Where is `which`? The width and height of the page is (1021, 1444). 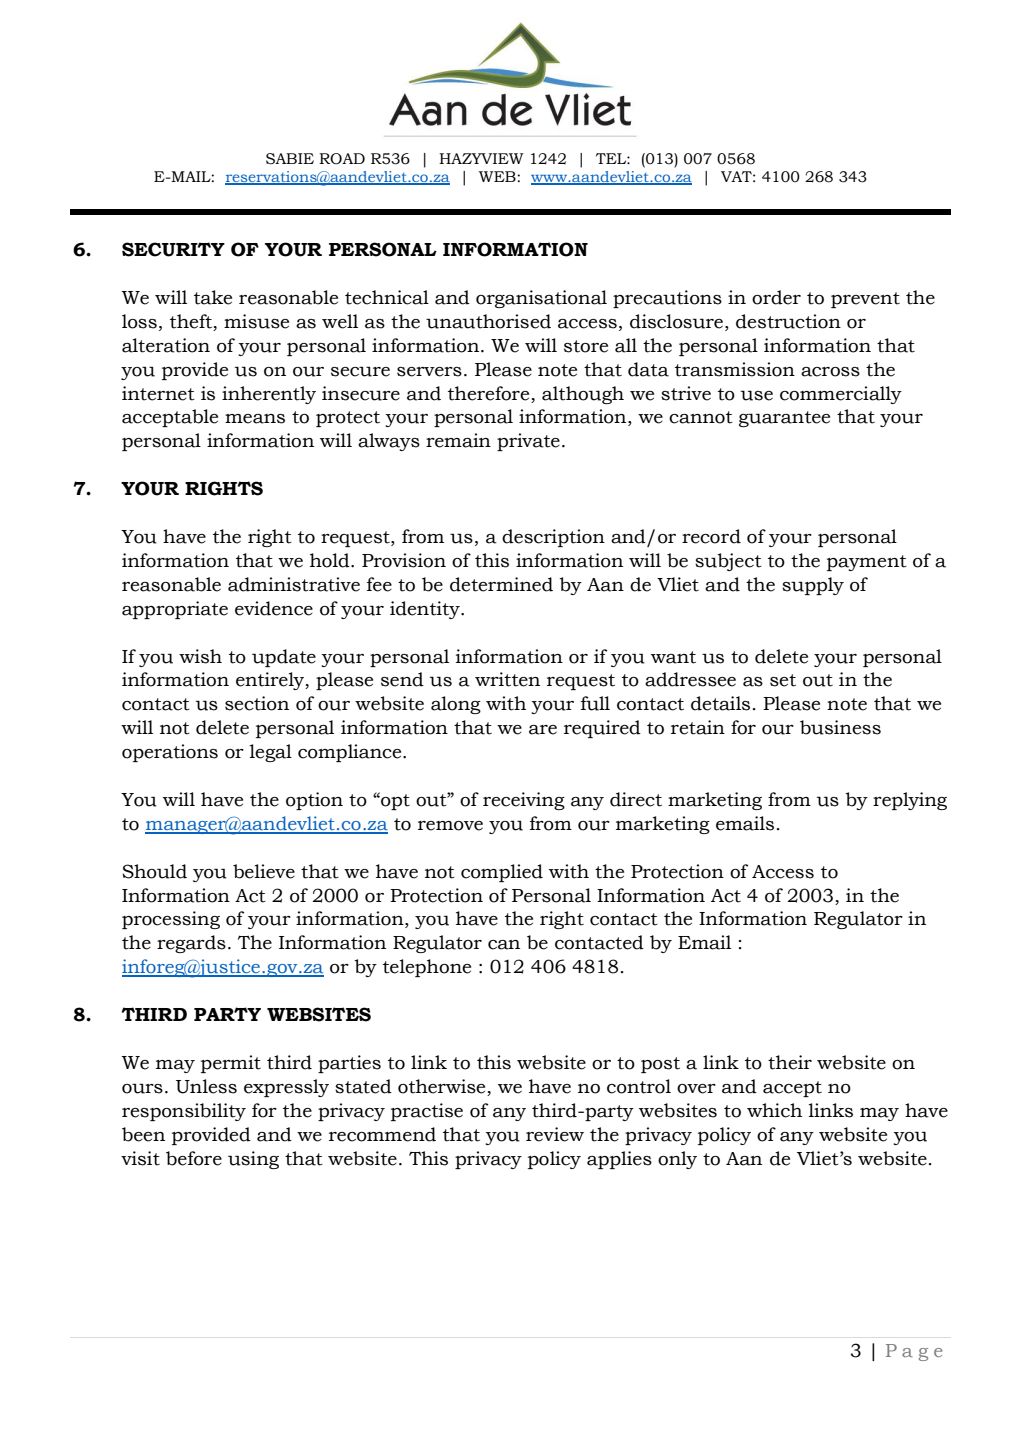 which is located at coordinates (774, 1110).
